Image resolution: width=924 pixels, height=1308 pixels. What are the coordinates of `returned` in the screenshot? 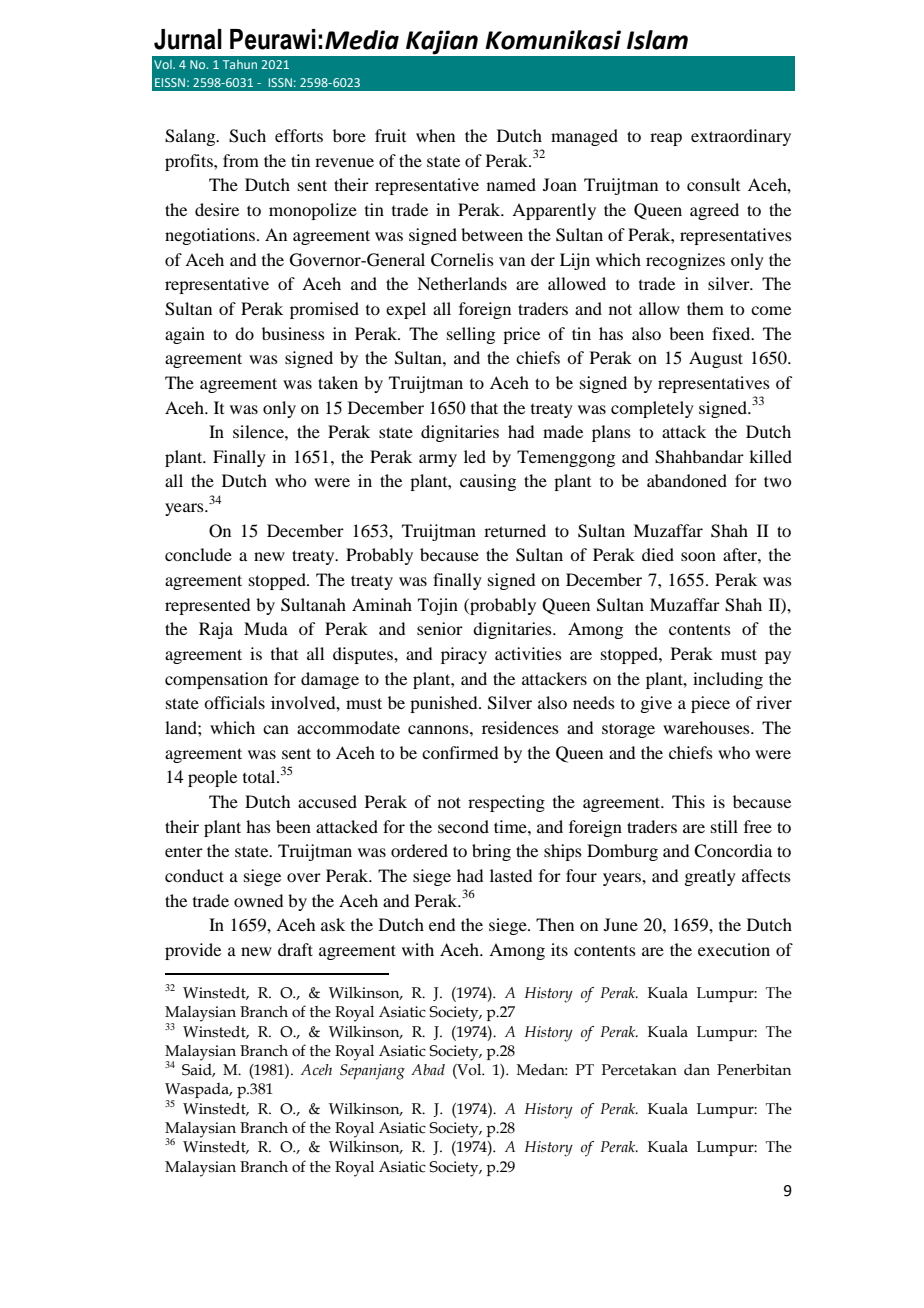 It's located at (515, 530).
